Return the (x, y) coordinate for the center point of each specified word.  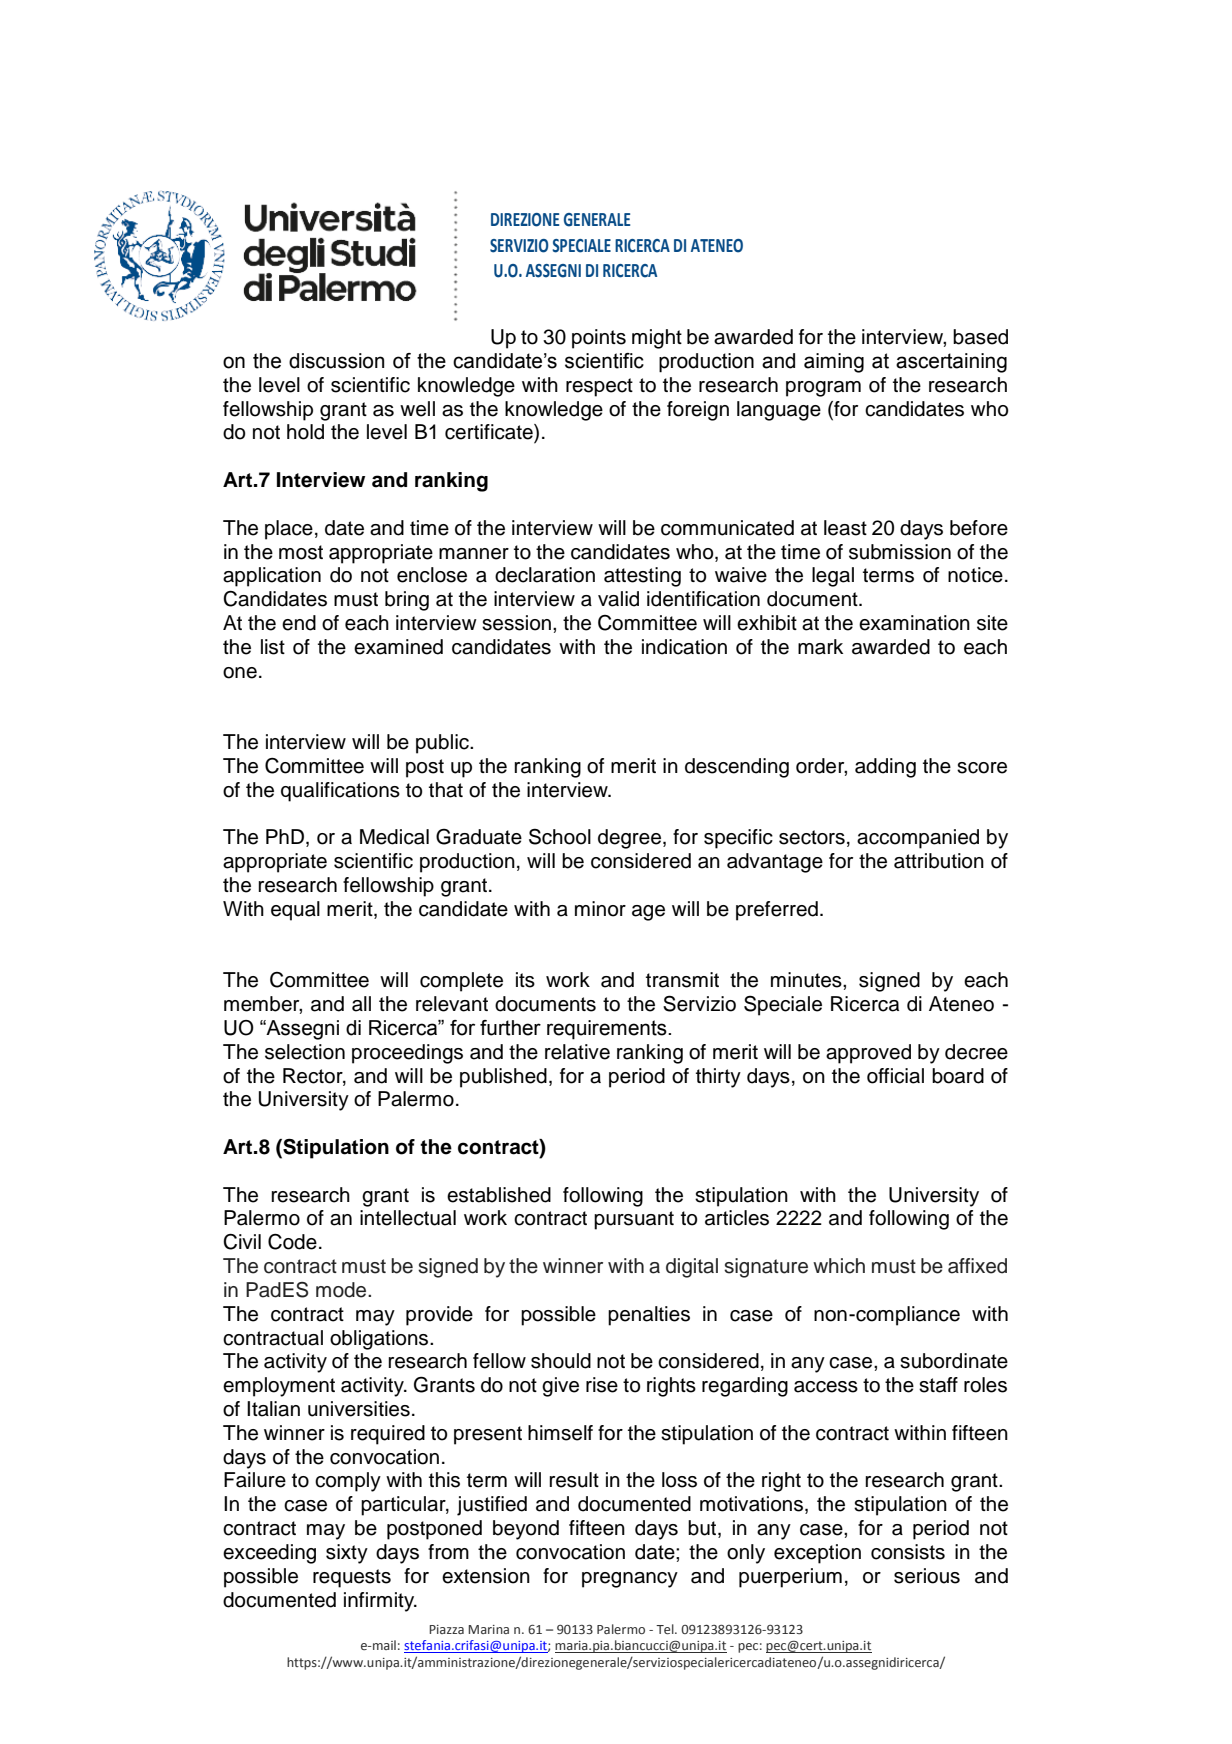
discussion (336, 361)
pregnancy (630, 1580)
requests (352, 1578)
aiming (834, 363)
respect (599, 387)
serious (927, 1576)
